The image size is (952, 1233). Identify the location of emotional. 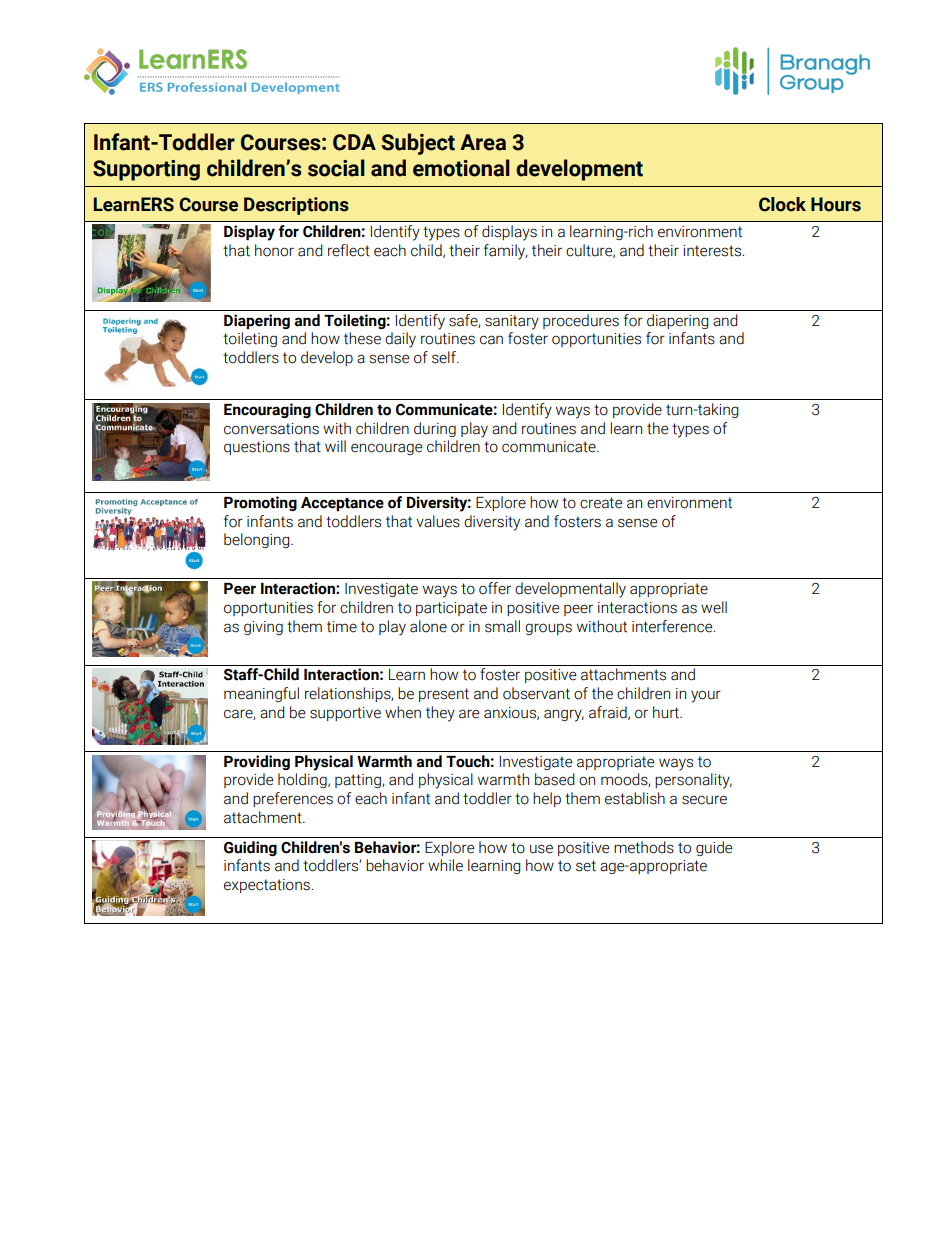
(461, 168).
